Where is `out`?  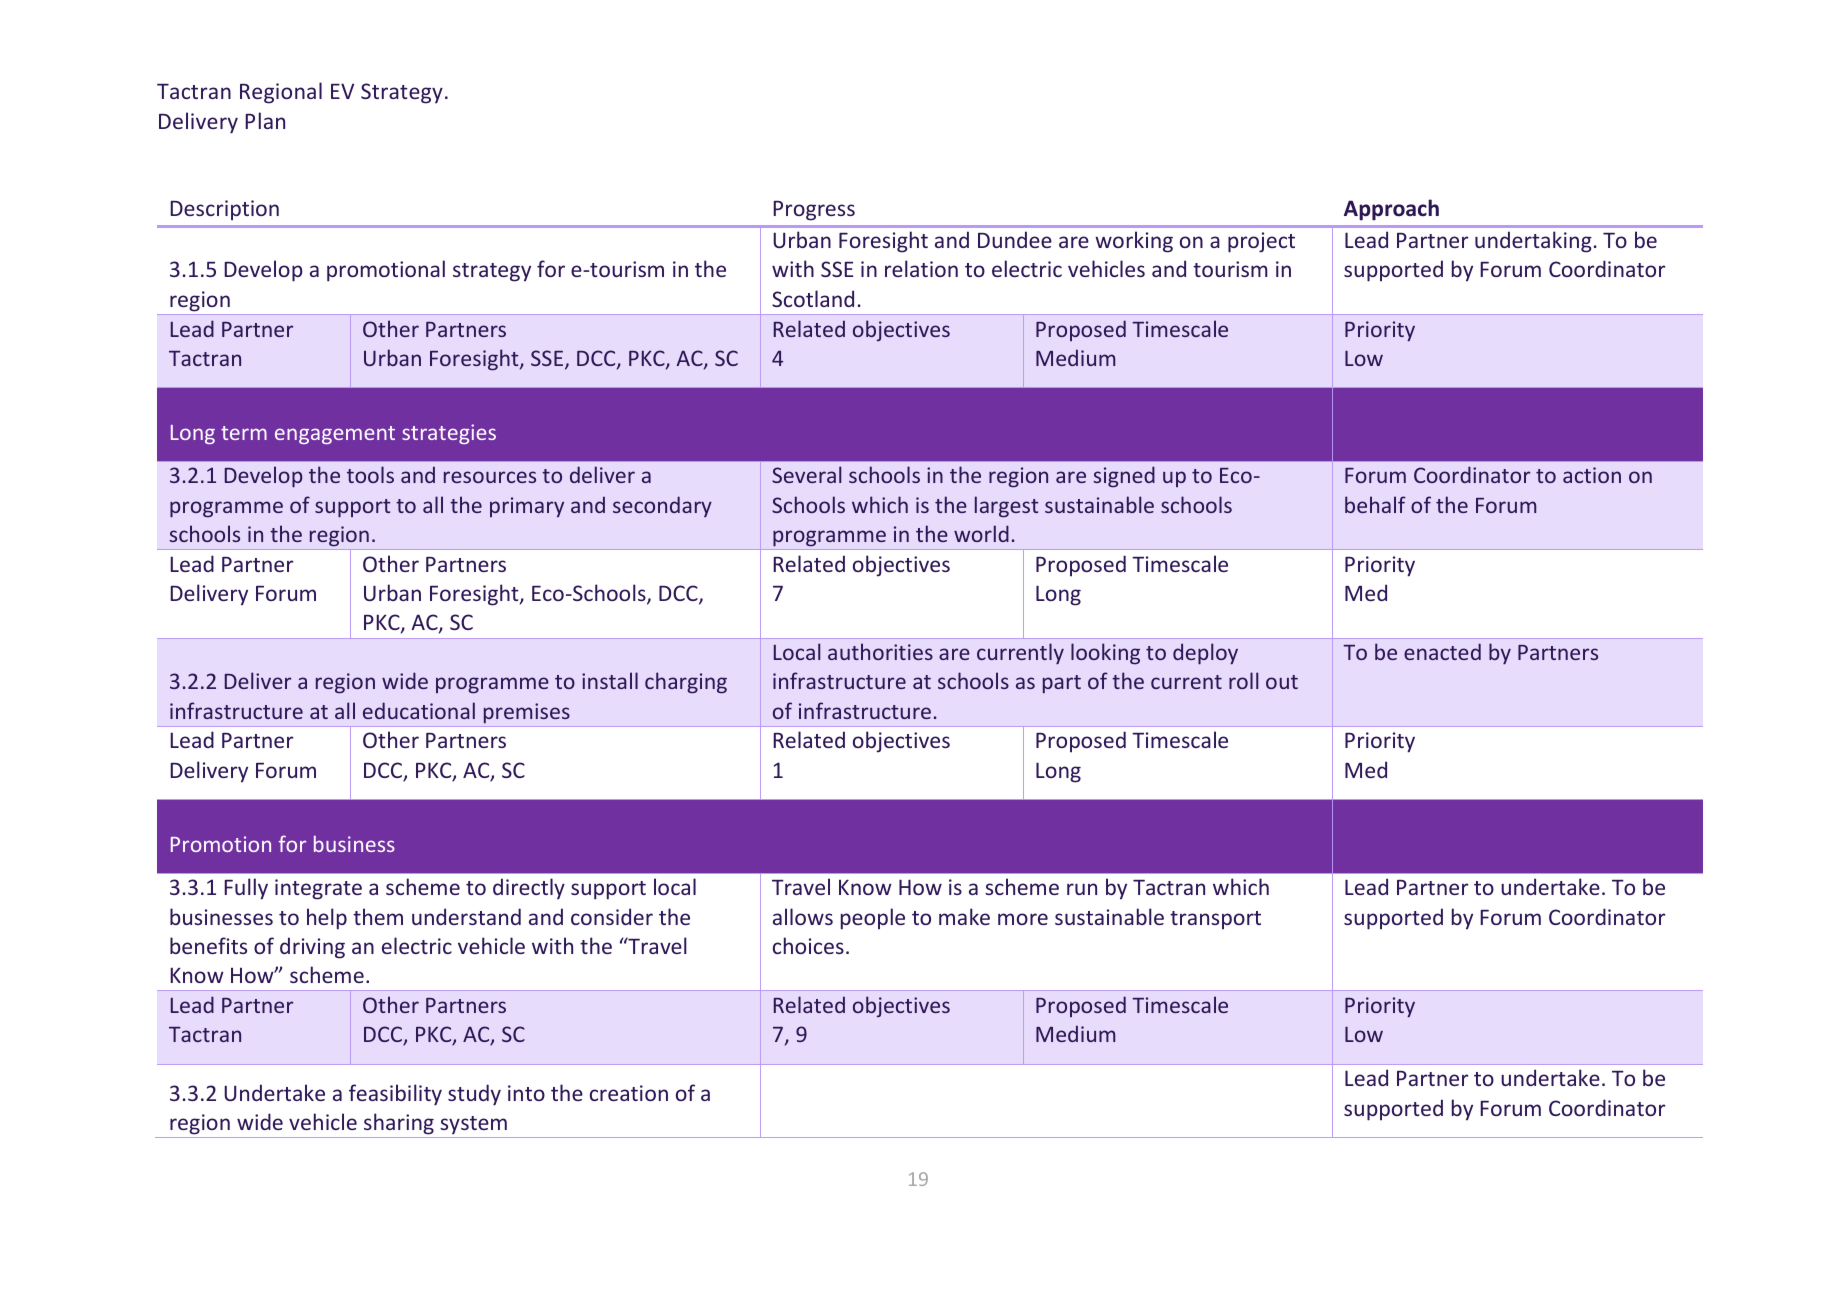 out is located at coordinates (1282, 682).
